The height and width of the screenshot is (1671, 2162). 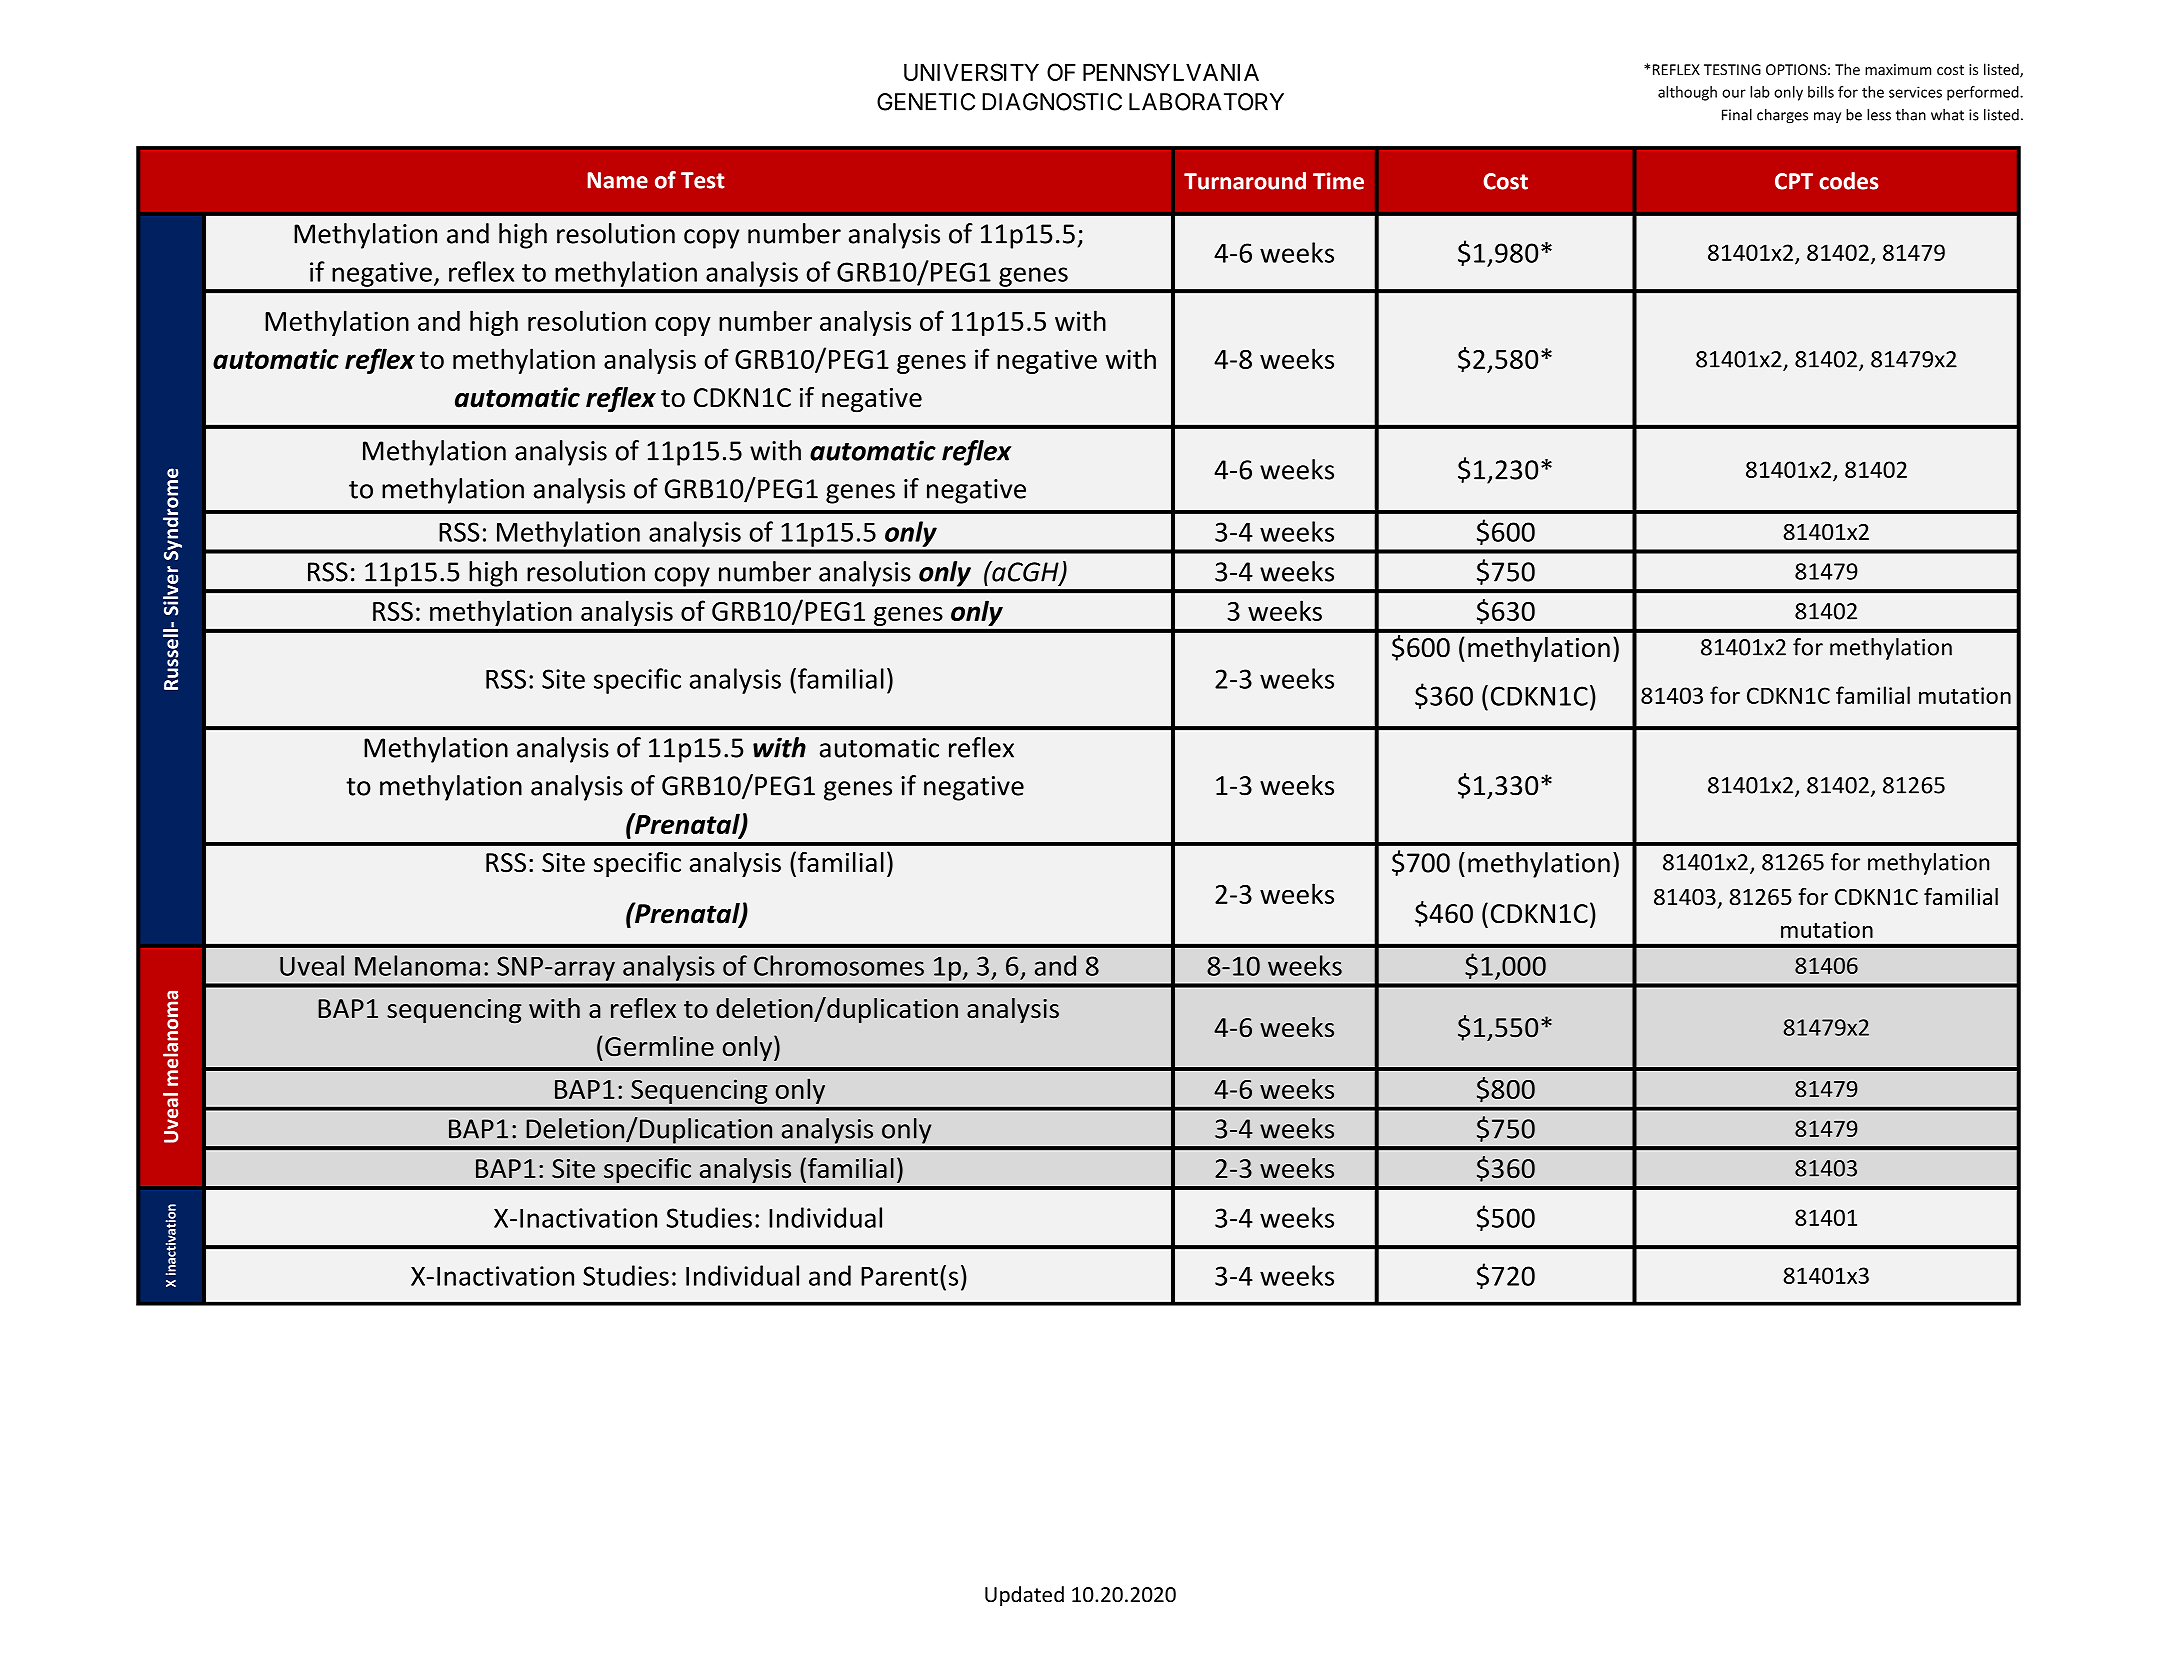 I want to click on Turnaround, so click(x=1245, y=181).
